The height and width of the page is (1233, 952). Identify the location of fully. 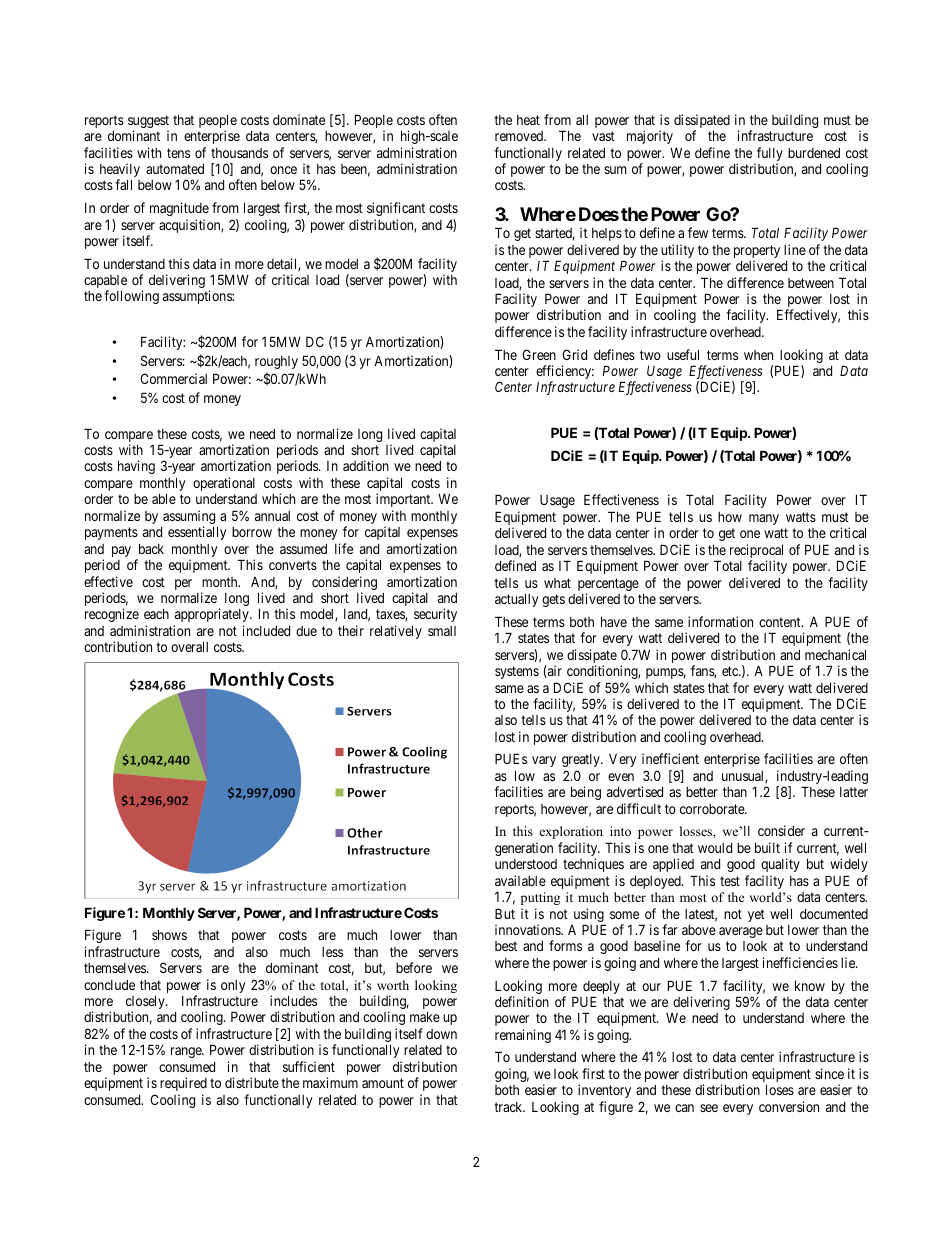
(769, 155).
